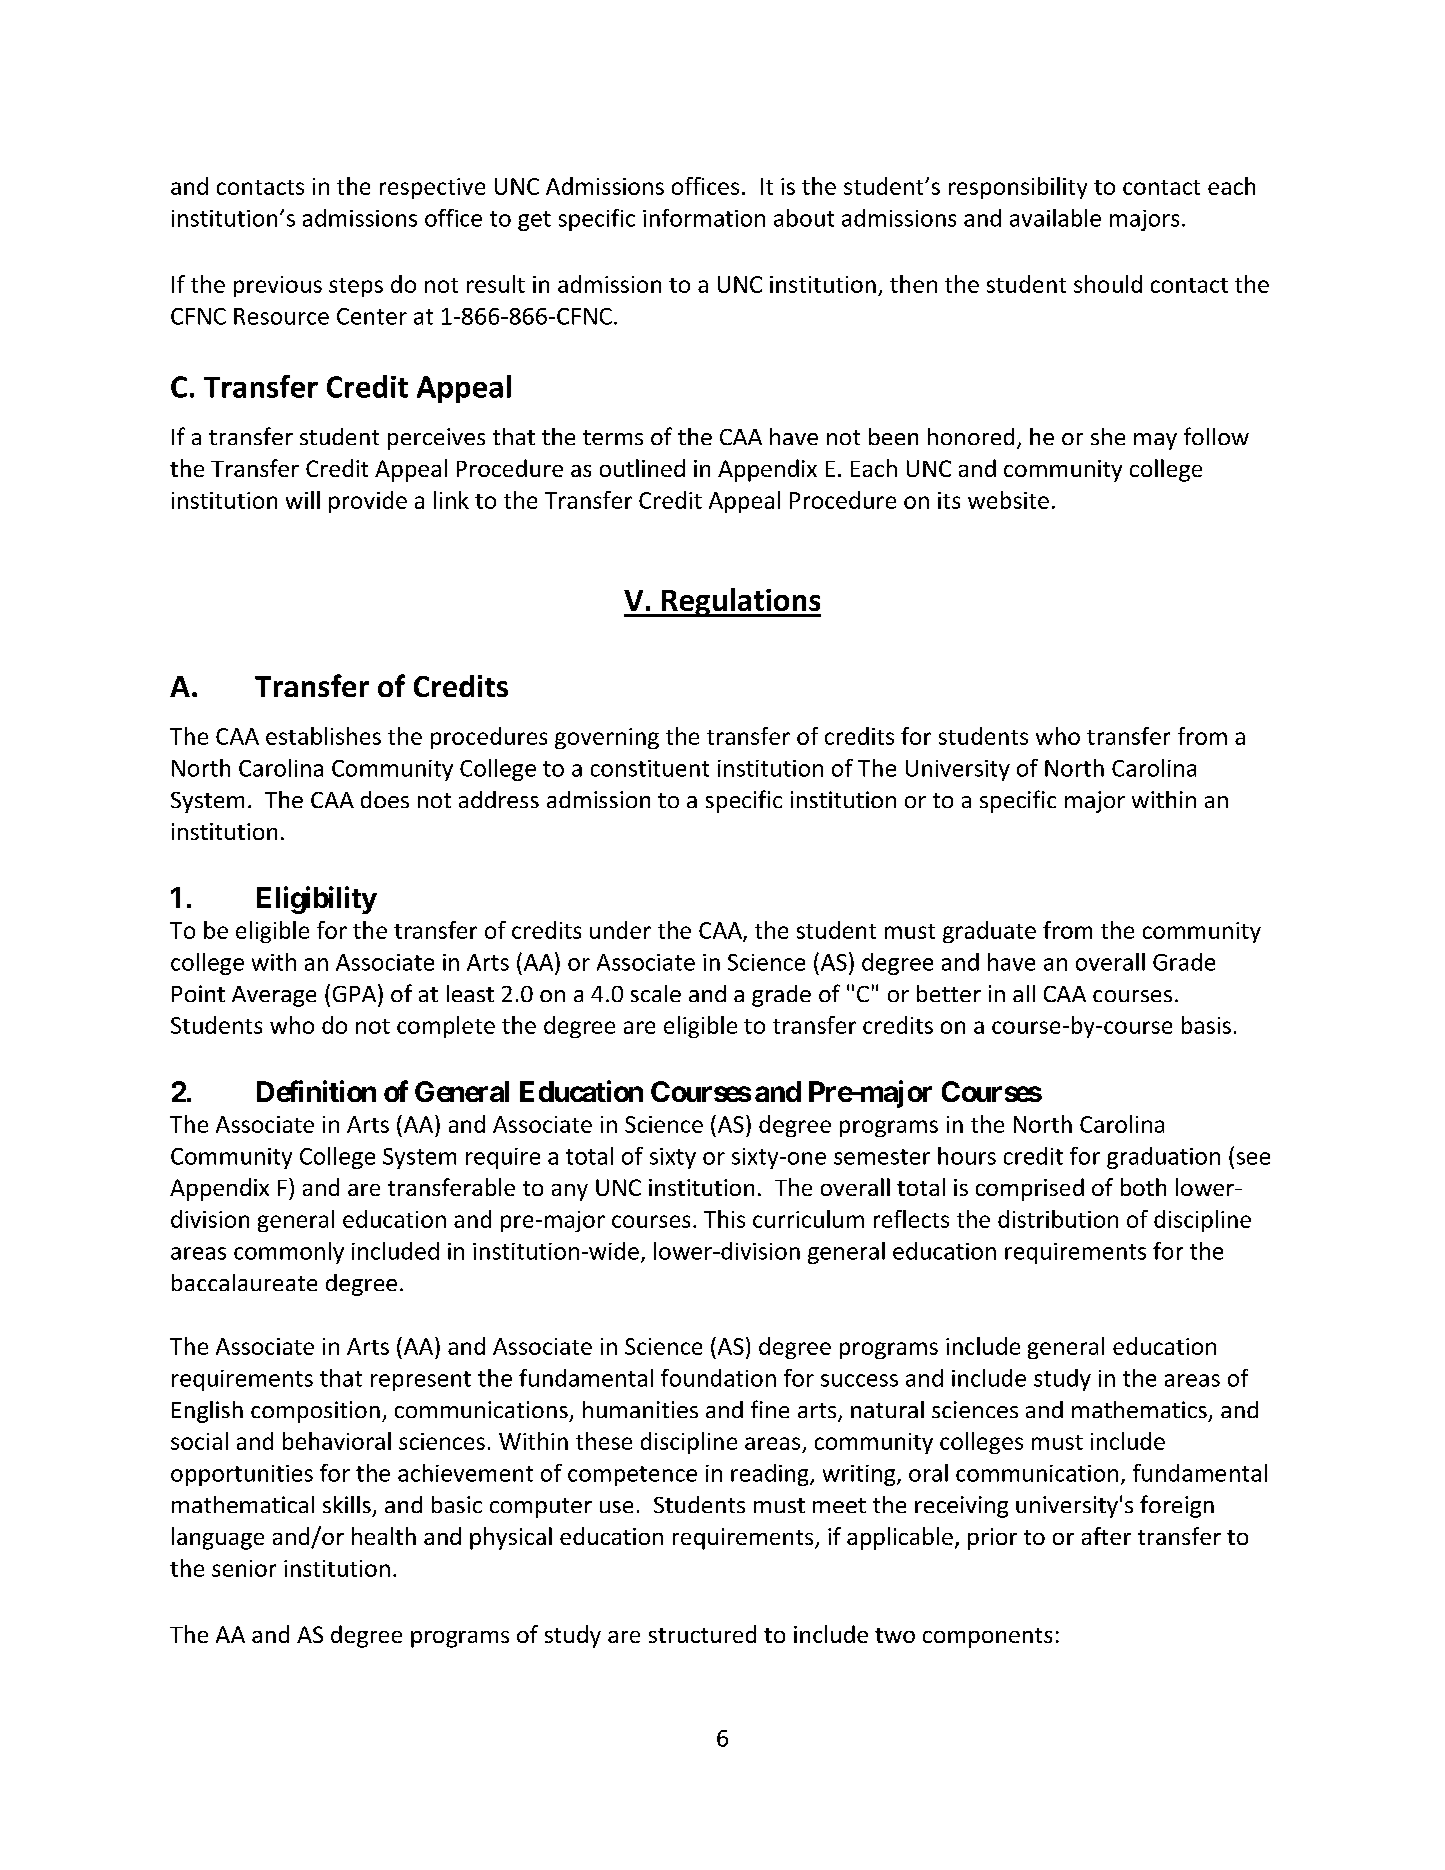 The width and height of the page is (1445, 1870). What do you see at coordinates (1008, 500) in the page?
I see `website` at bounding box center [1008, 500].
